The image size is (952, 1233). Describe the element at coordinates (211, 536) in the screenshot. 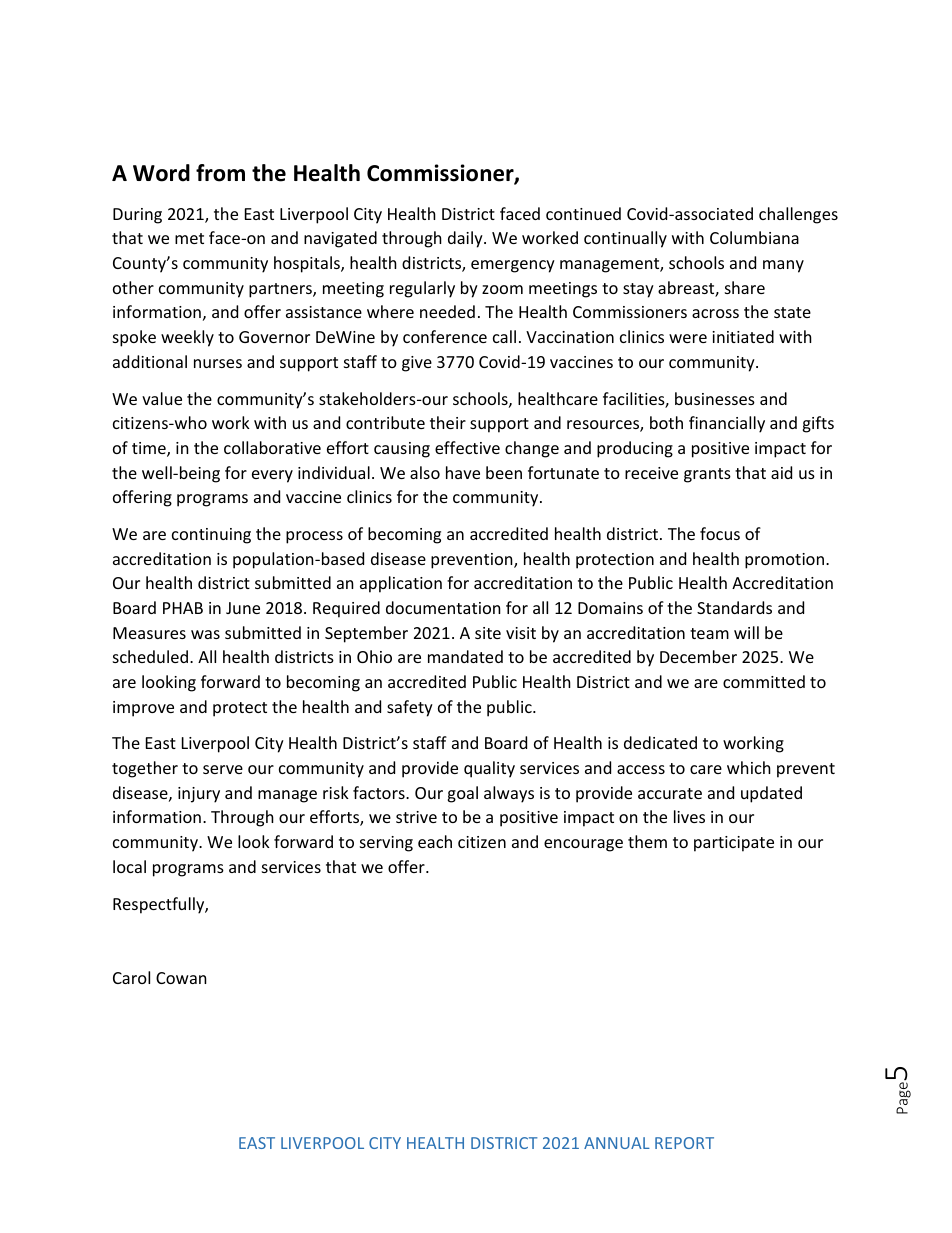

I see `continuing` at that location.
